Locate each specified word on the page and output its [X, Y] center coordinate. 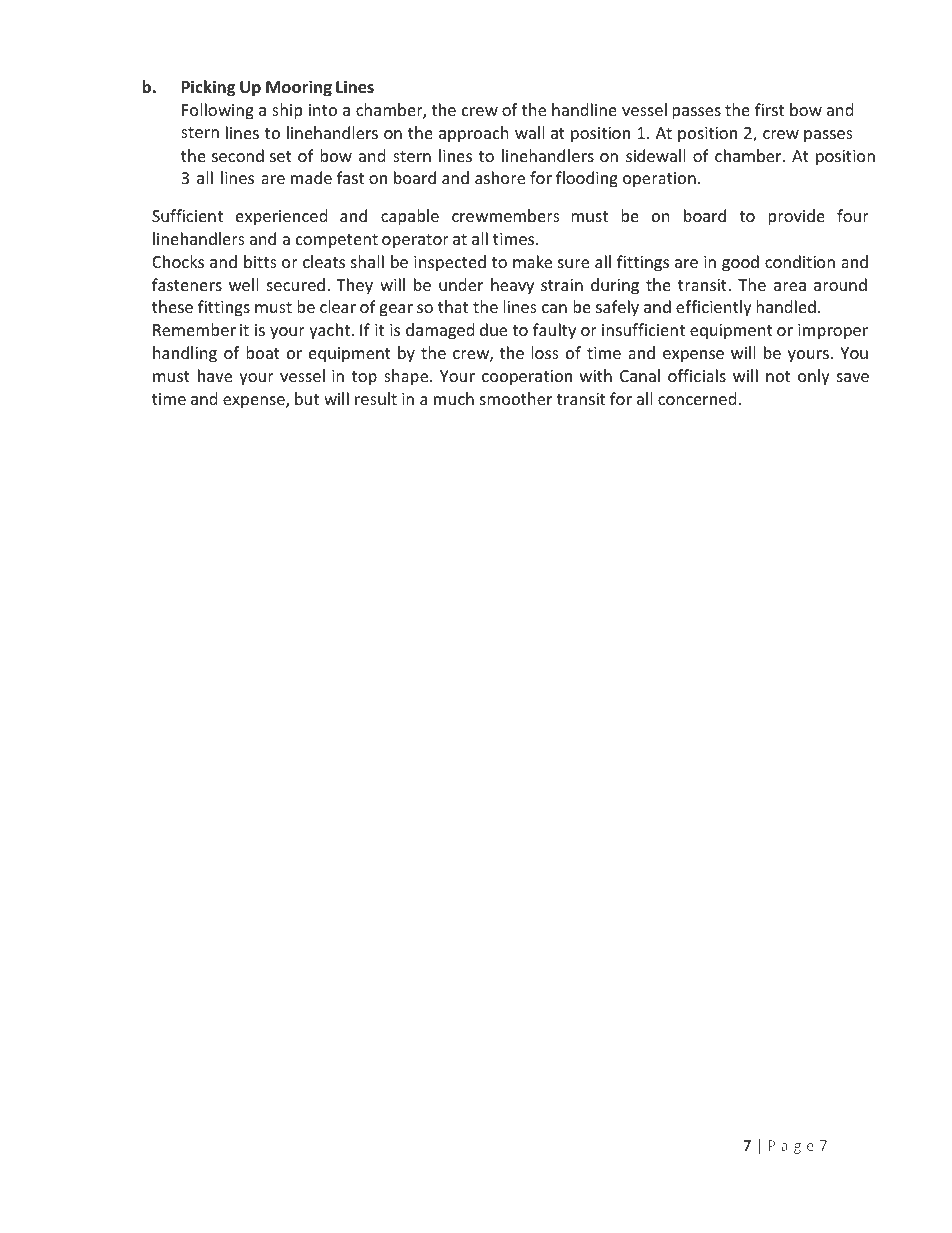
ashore [500, 177]
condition [800, 261]
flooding [587, 179]
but [307, 398]
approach [474, 134]
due [493, 329]
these [172, 306]
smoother [516, 398]
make [532, 261]
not [778, 376]
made [311, 177]
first [769, 109]
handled [786, 306]
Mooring [299, 88]
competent [337, 241]
